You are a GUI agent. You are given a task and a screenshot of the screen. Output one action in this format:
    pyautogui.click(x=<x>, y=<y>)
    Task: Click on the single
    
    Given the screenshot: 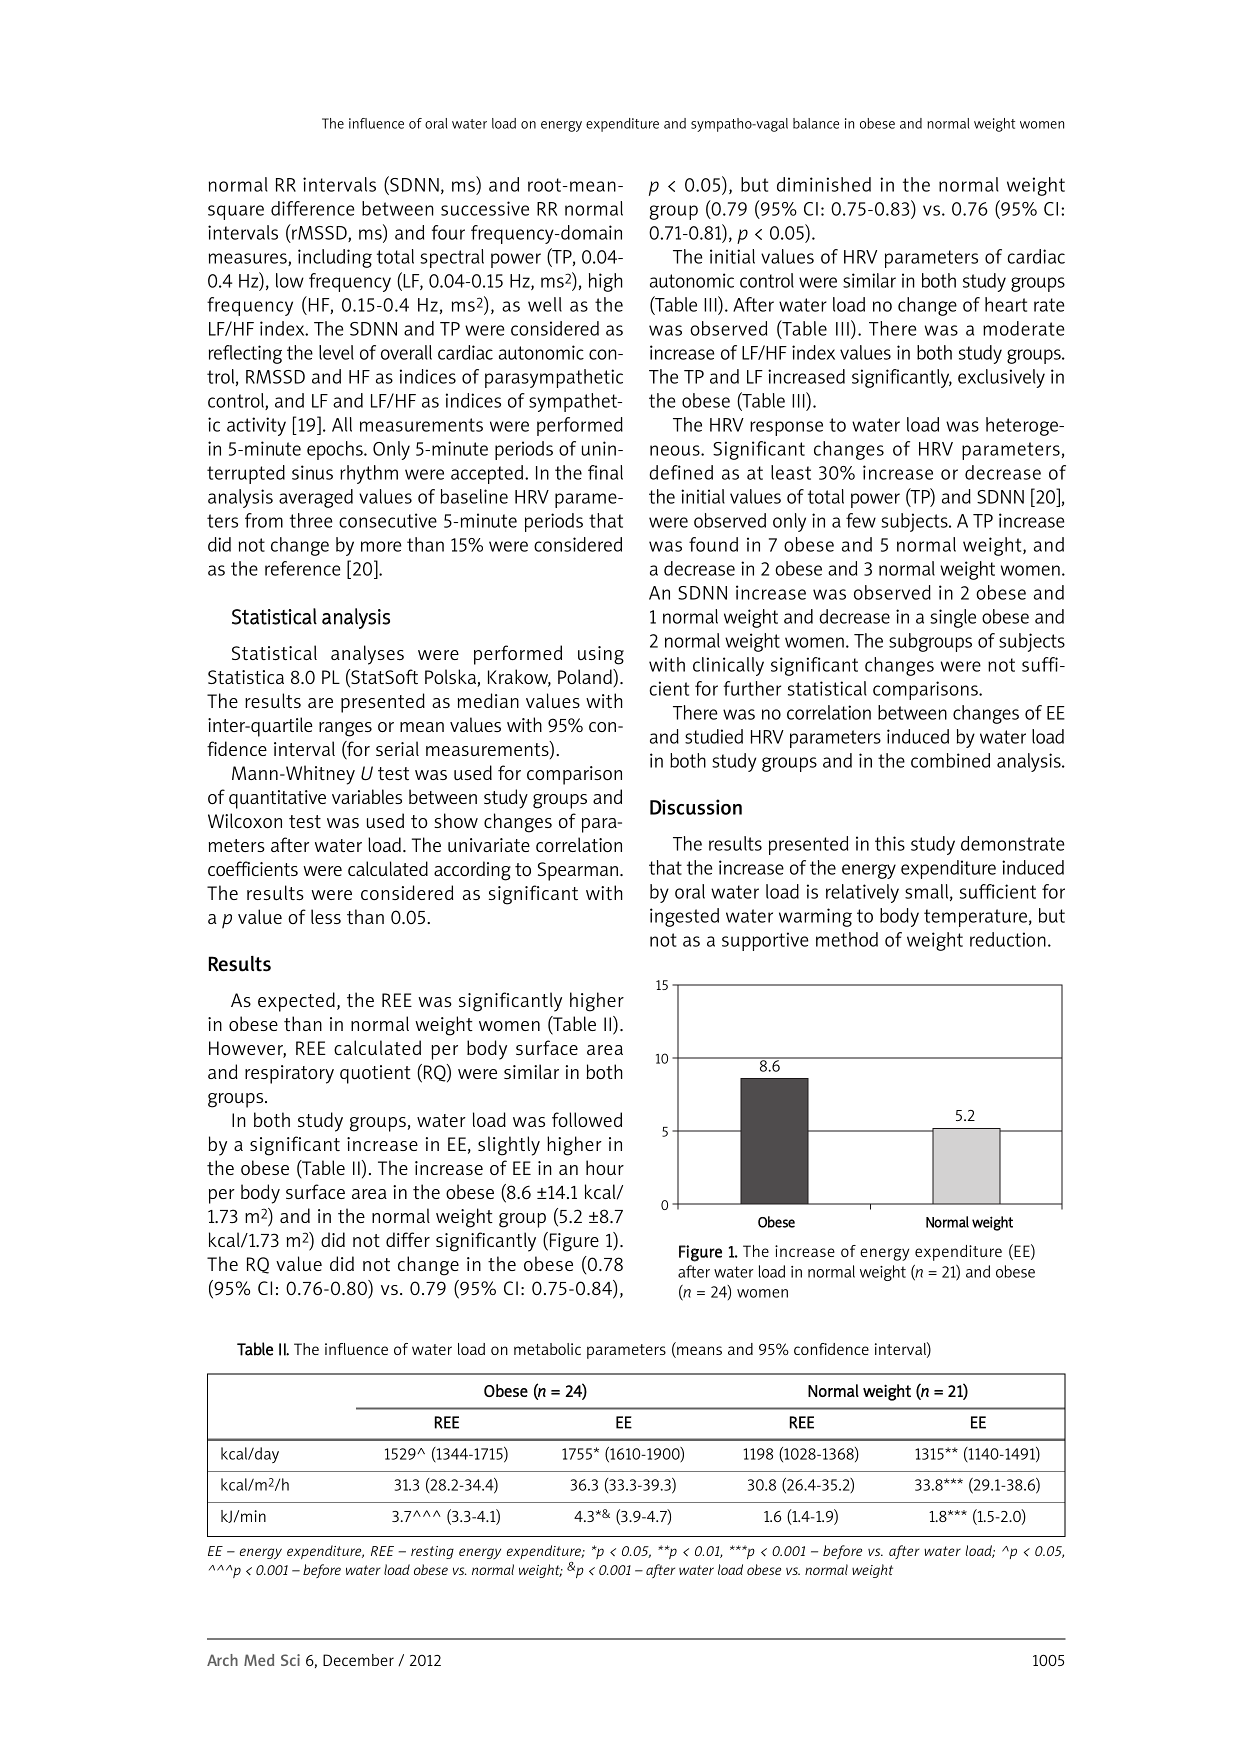 What is the action you would take?
    pyautogui.click(x=953, y=618)
